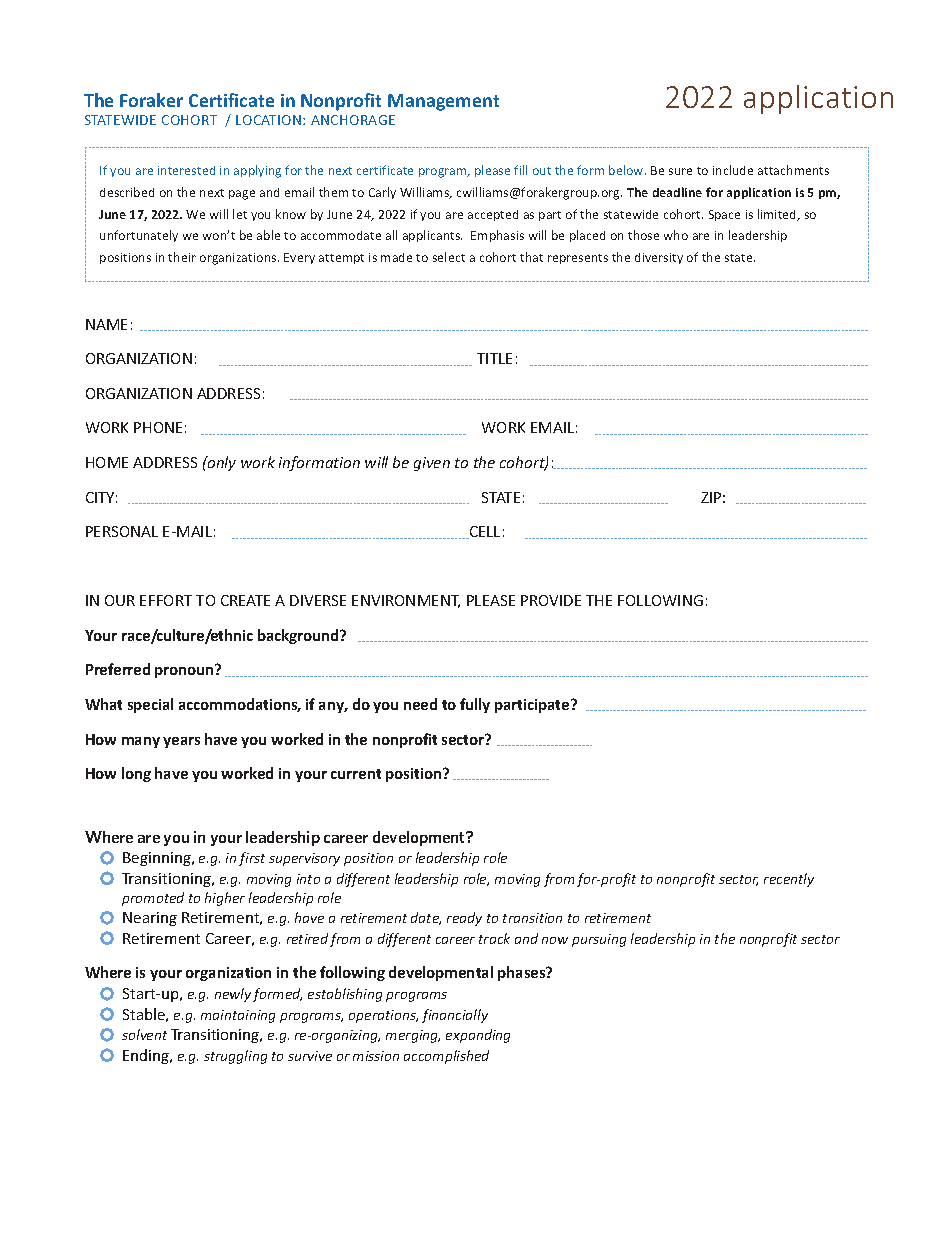 Image resolution: width=952 pixels, height=1233 pixels. I want to click on recently, so click(789, 880).
